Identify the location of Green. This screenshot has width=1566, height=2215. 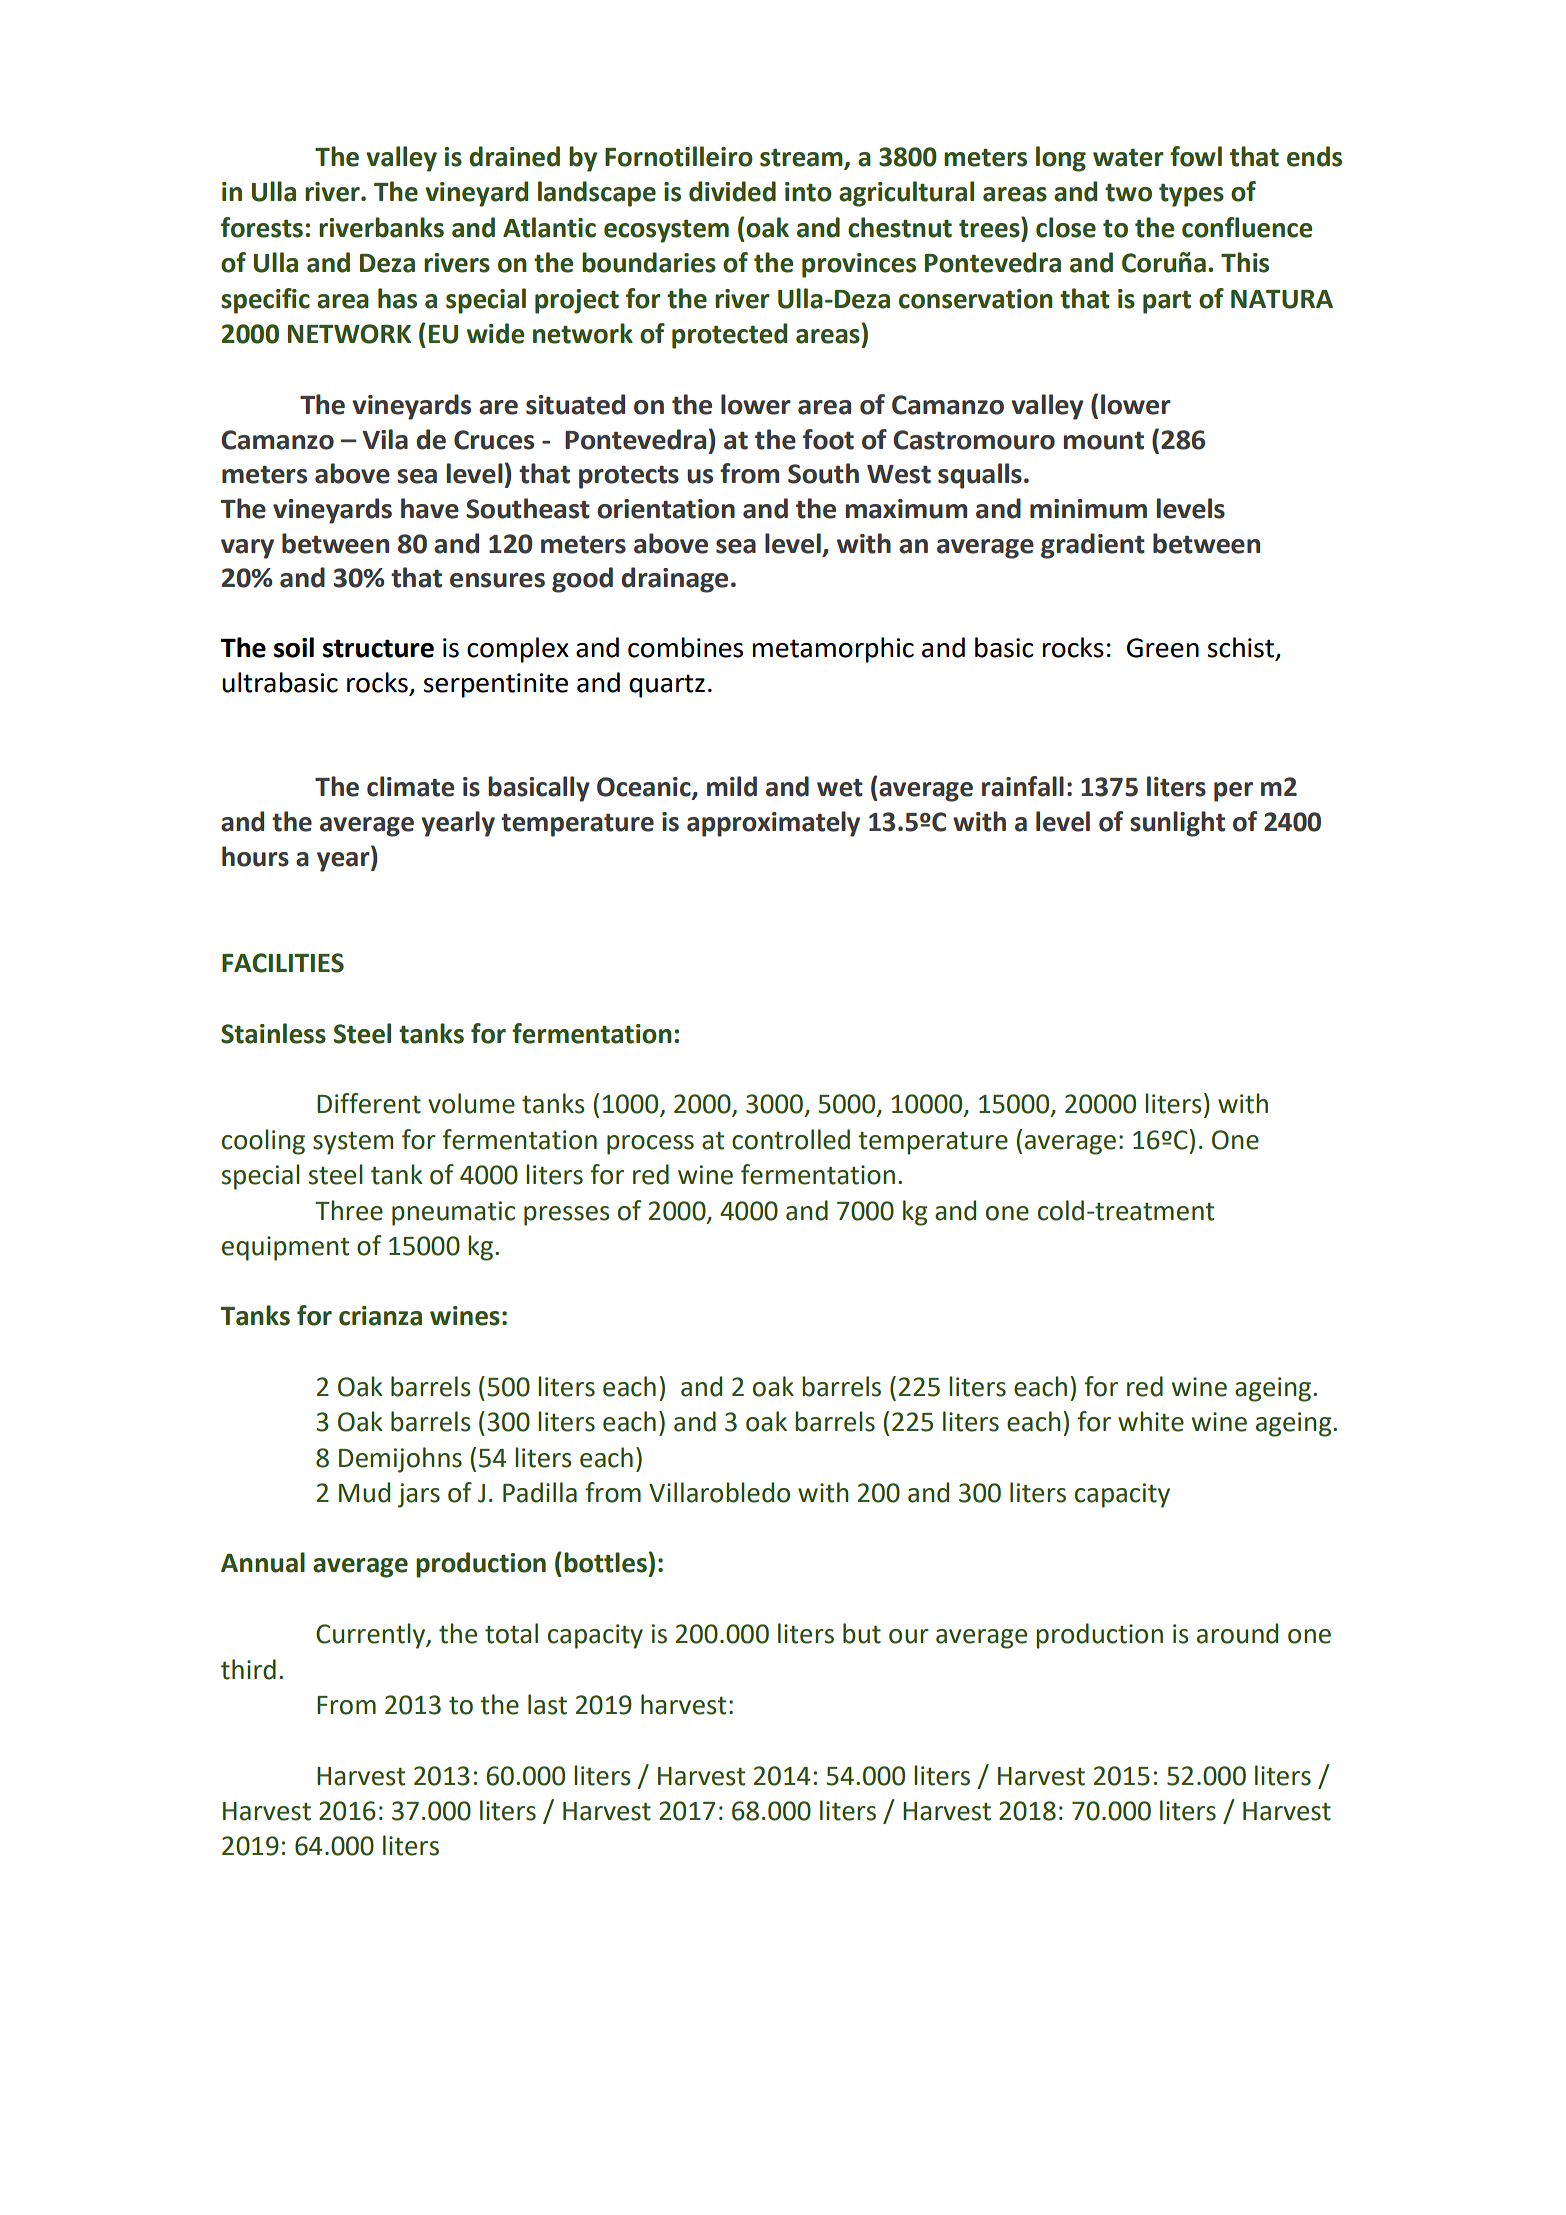
(1163, 648).
